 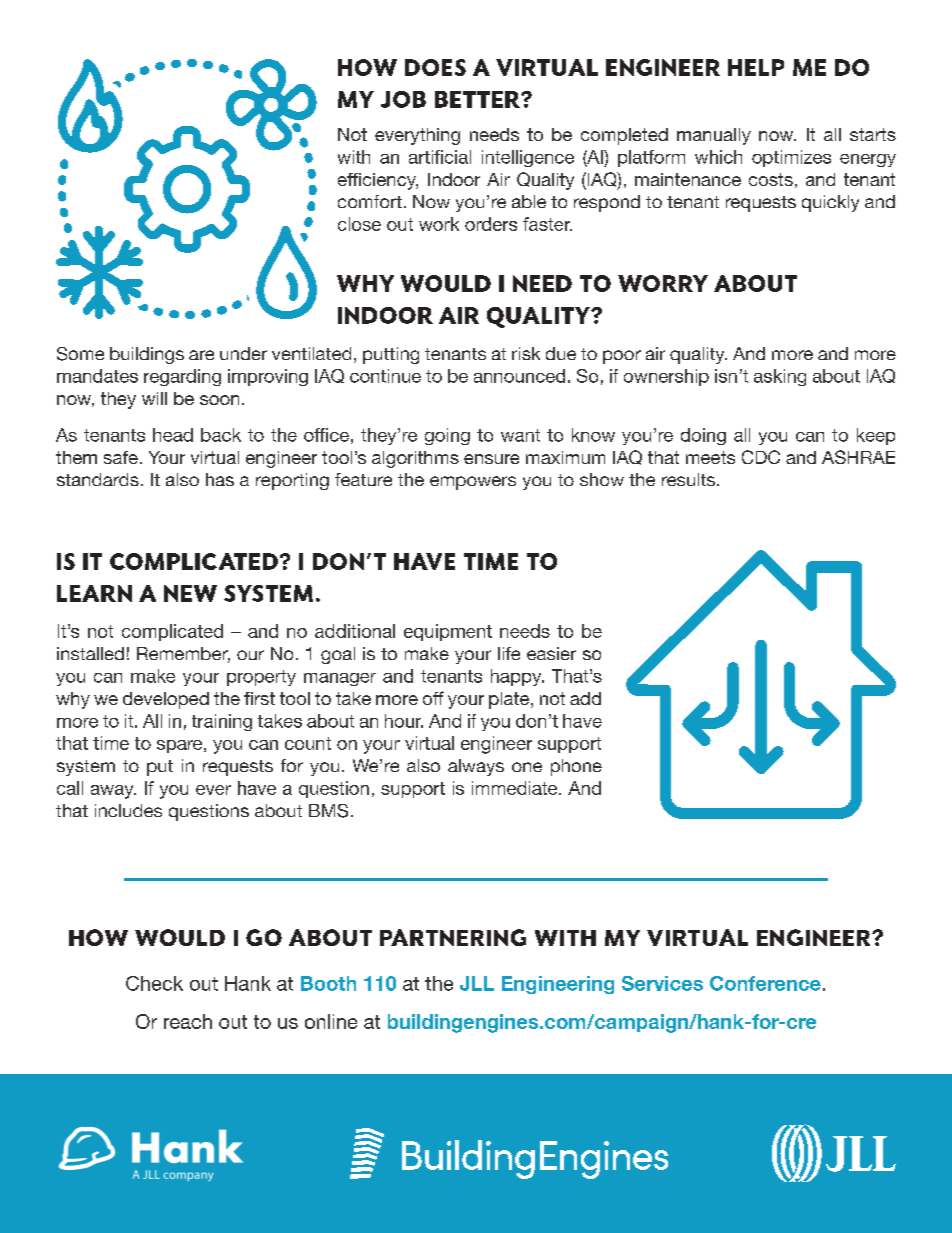 I want to click on BETTER, so click(x=478, y=99).
